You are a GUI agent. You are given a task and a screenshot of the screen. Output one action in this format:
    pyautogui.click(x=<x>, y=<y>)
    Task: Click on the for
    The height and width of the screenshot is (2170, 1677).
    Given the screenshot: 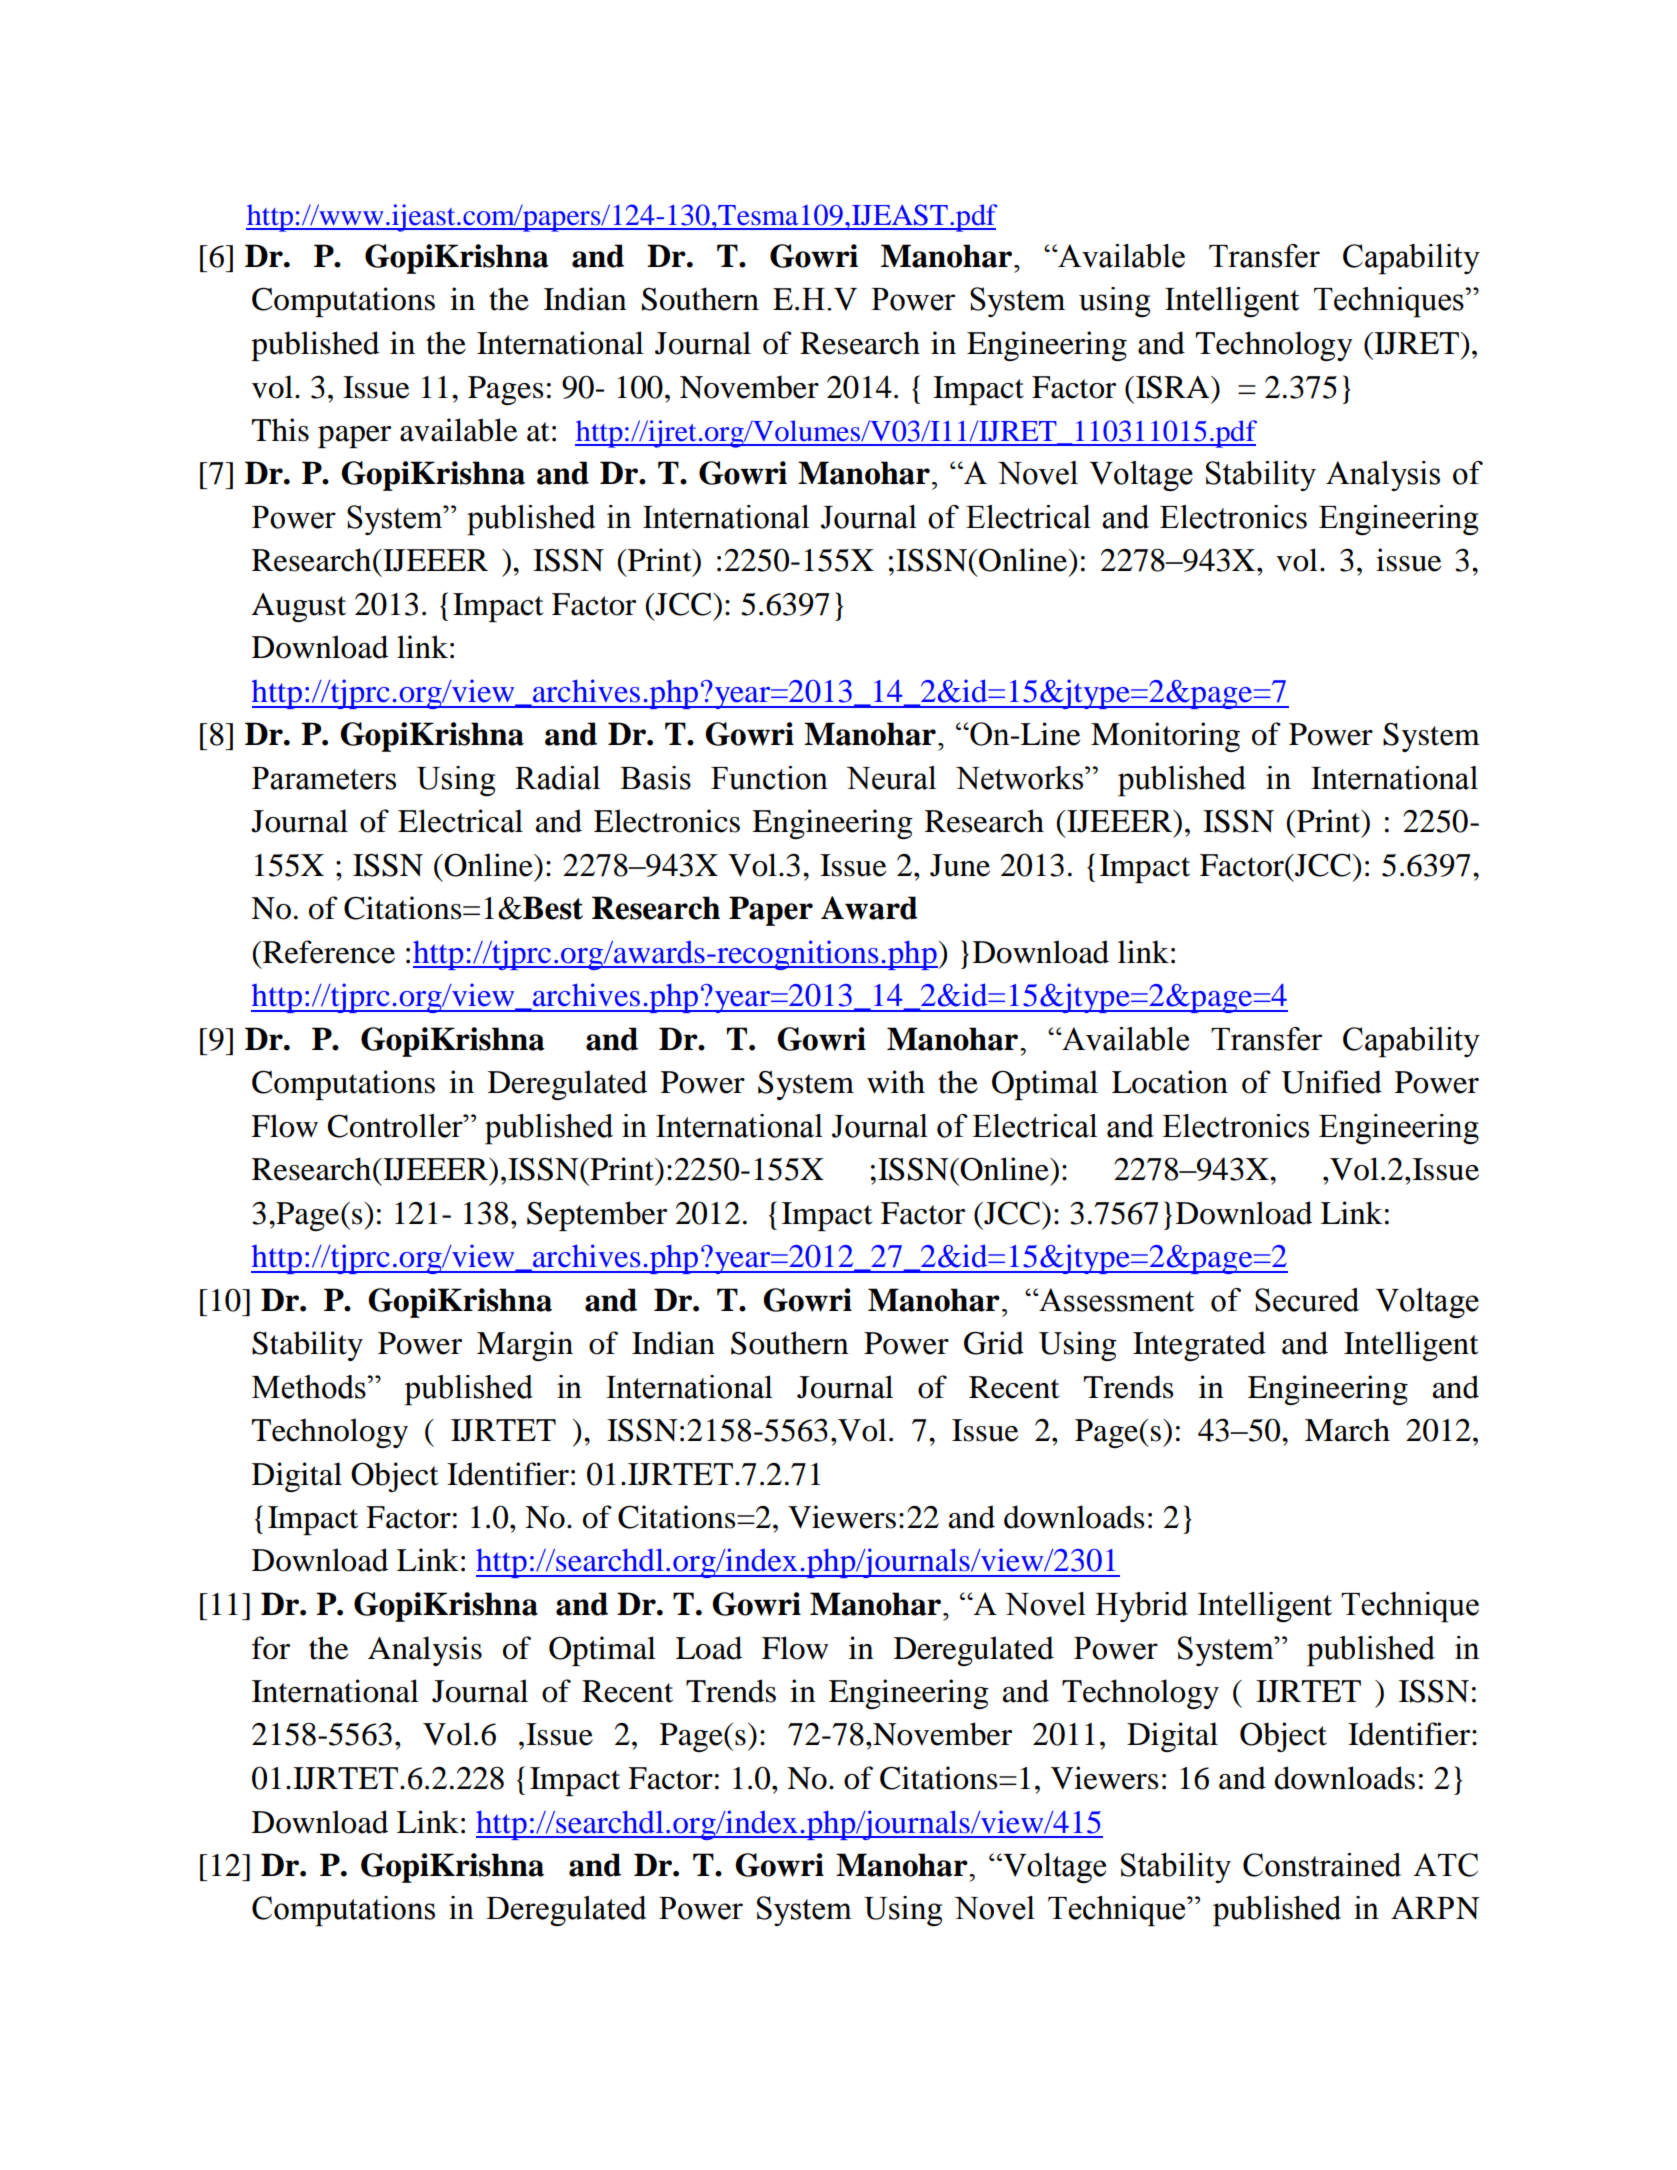 What is the action you would take?
    pyautogui.click(x=271, y=1648)
